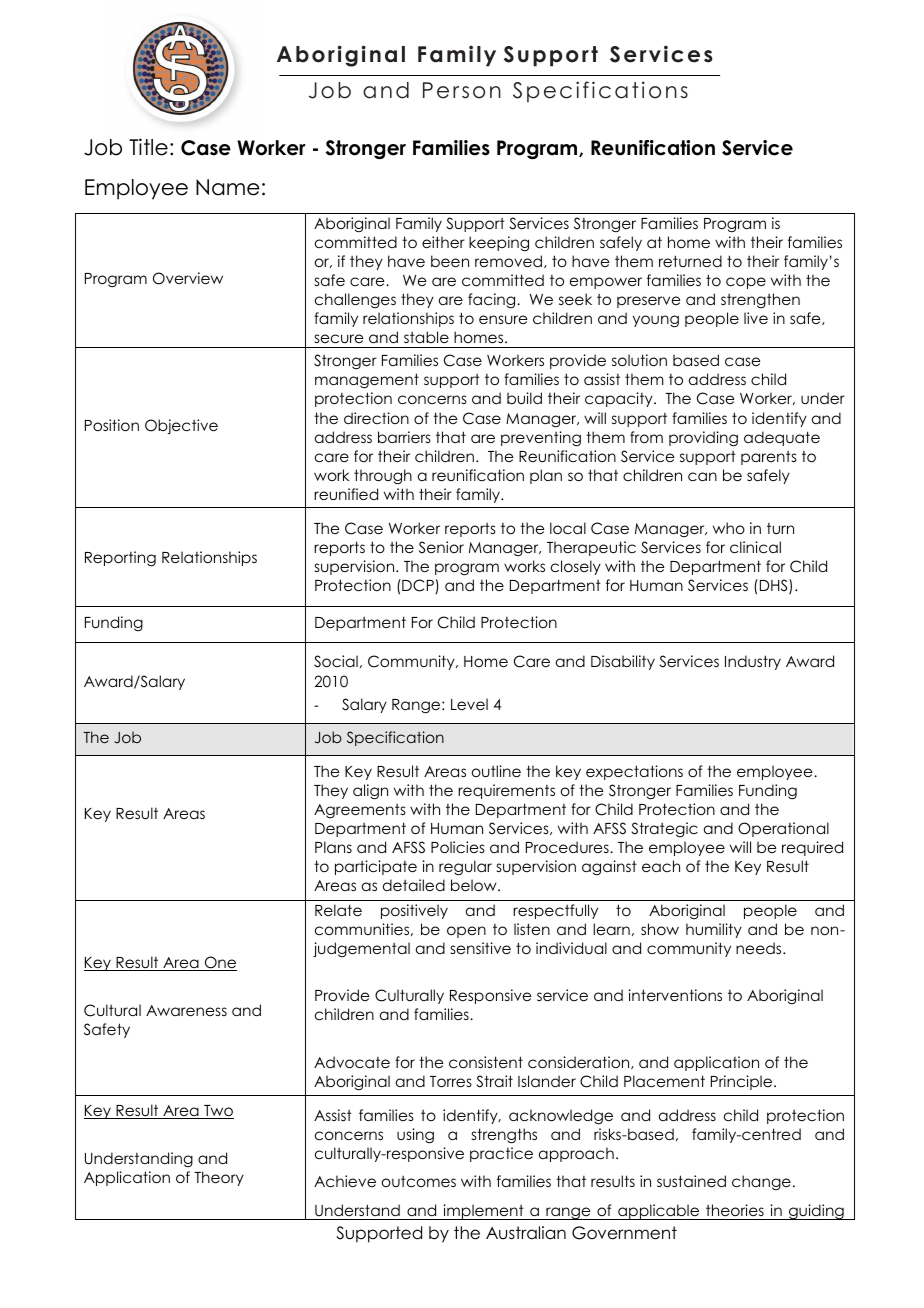 The image size is (924, 1308). What do you see at coordinates (753, 662) in the screenshot?
I see `Industry` at bounding box center [753, 662].
